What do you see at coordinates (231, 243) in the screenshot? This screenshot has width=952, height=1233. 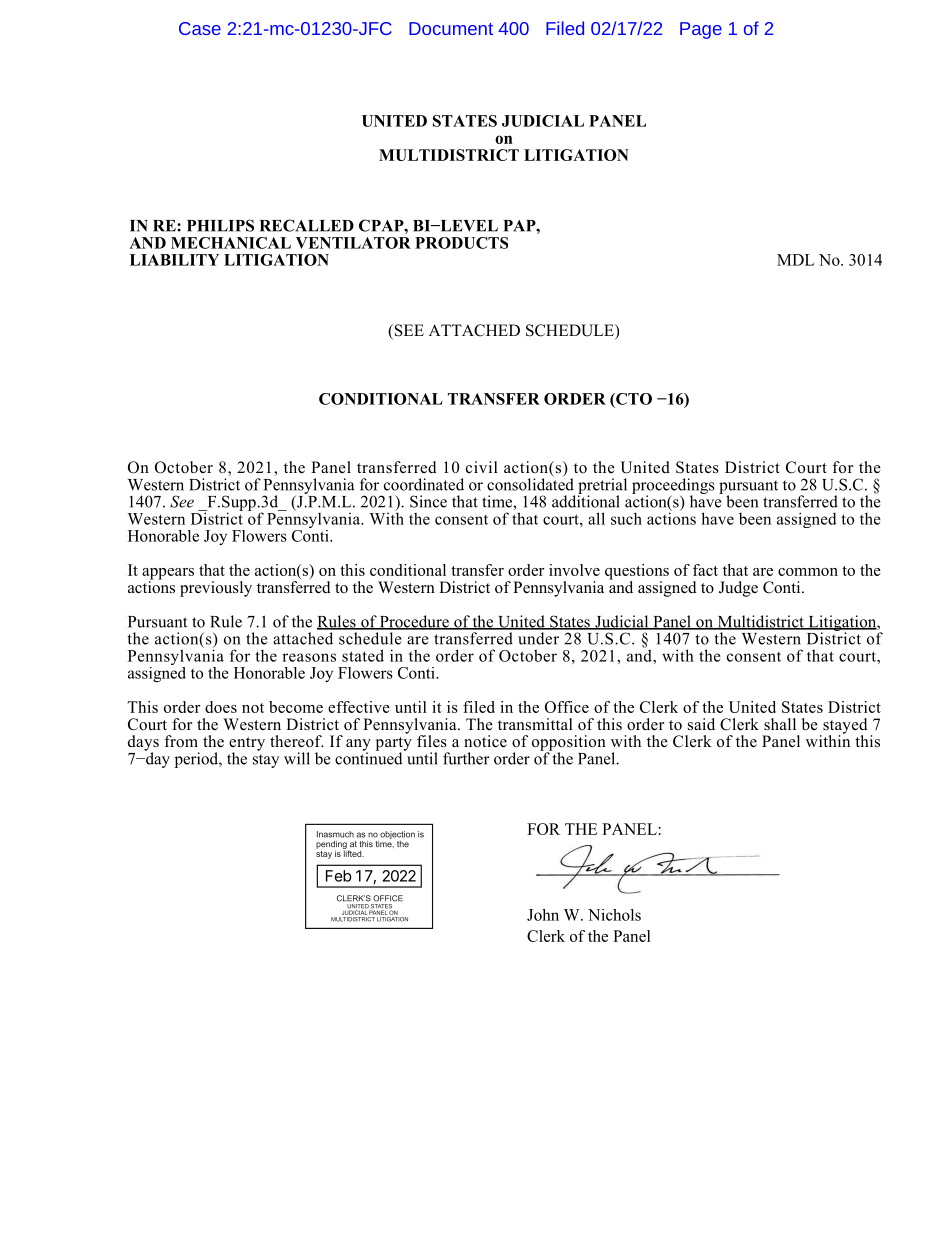 I see `MECHANICAL` at bounding box center [231, 243].
